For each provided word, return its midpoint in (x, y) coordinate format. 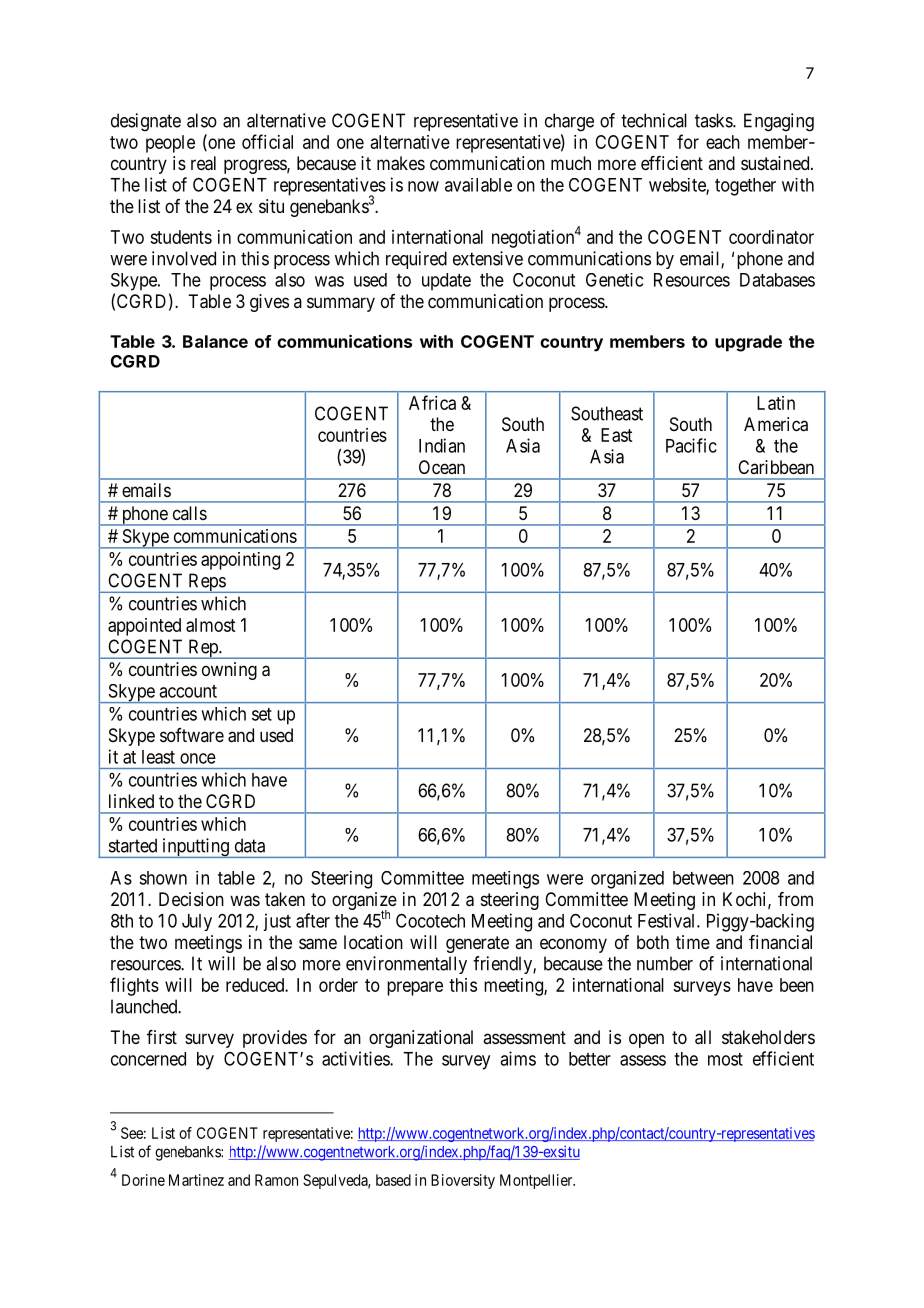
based (393, 1180)
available (478, 185)
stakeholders (768, 1037)
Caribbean (776, 467)
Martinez (196, 1180)
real (203, 163)
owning (229, 671)
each (723, 142)
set (262, 714)
